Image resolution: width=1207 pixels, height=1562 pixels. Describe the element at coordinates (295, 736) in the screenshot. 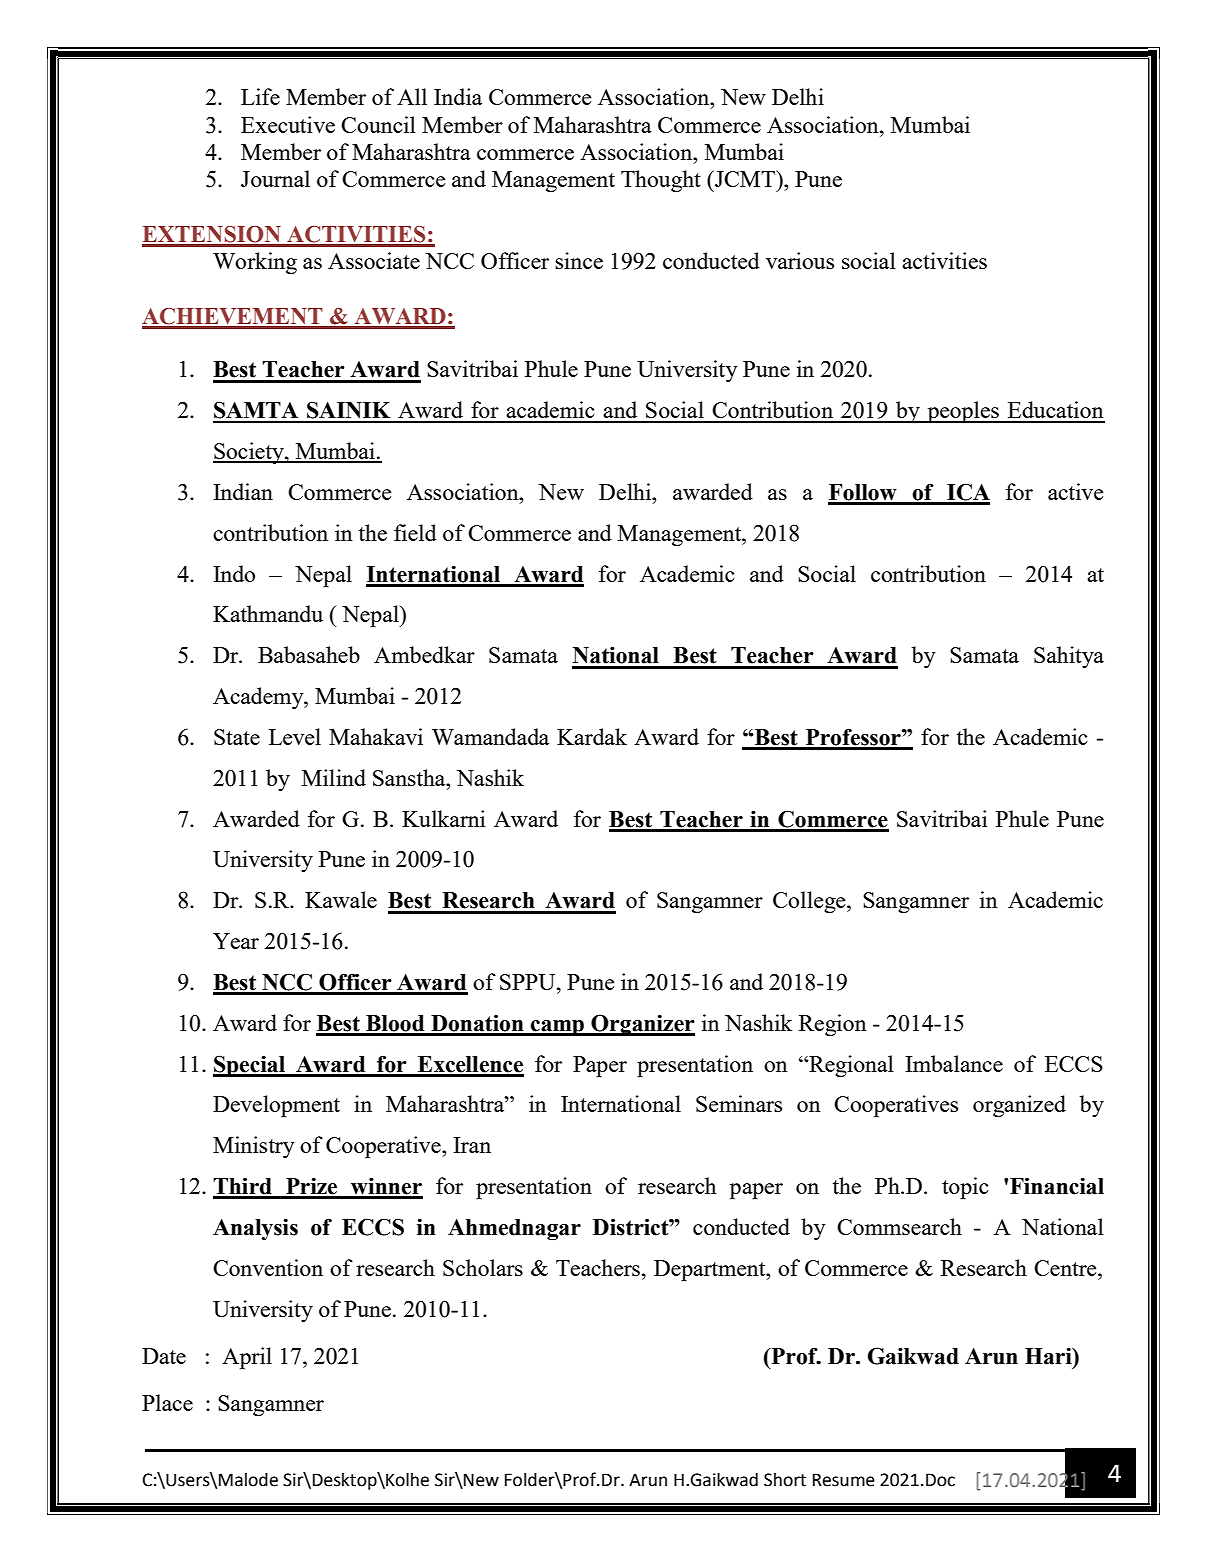

I see `Level` at that location.
